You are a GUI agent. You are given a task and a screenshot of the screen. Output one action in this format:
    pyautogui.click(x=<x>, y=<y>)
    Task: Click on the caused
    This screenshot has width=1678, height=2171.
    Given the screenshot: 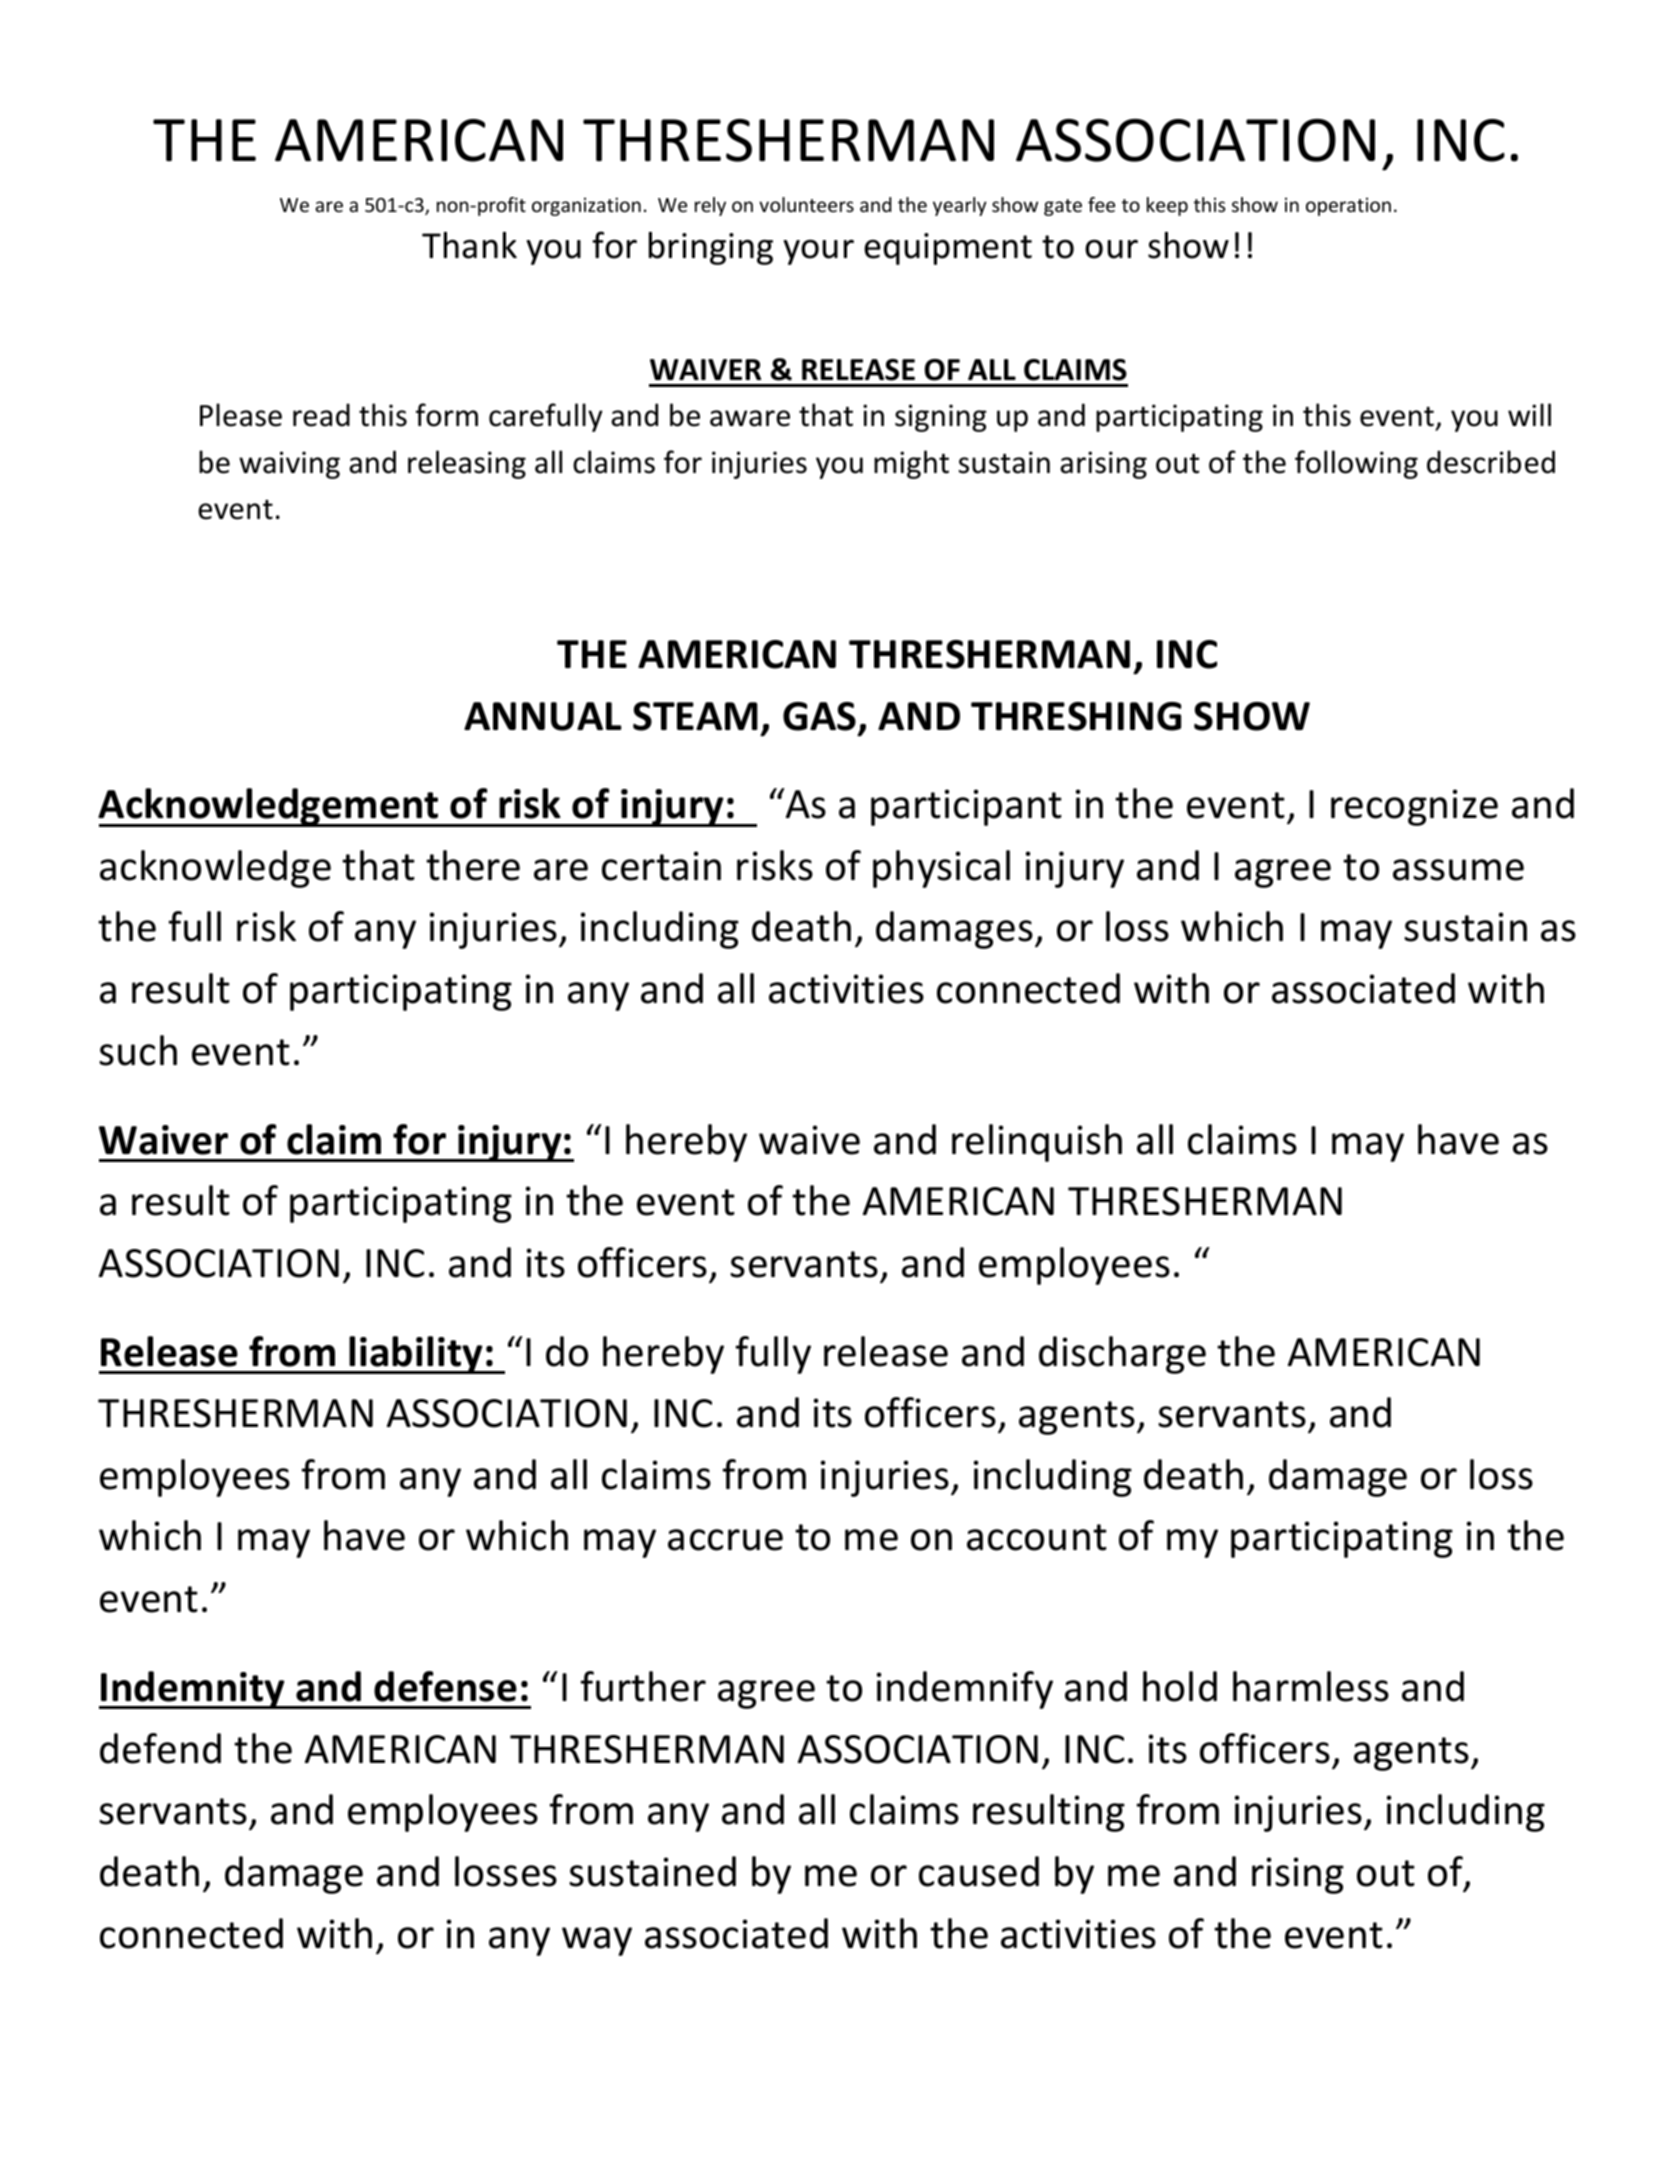 What is the action you would take?
    pyautogui.click(x=979, y=1871)
